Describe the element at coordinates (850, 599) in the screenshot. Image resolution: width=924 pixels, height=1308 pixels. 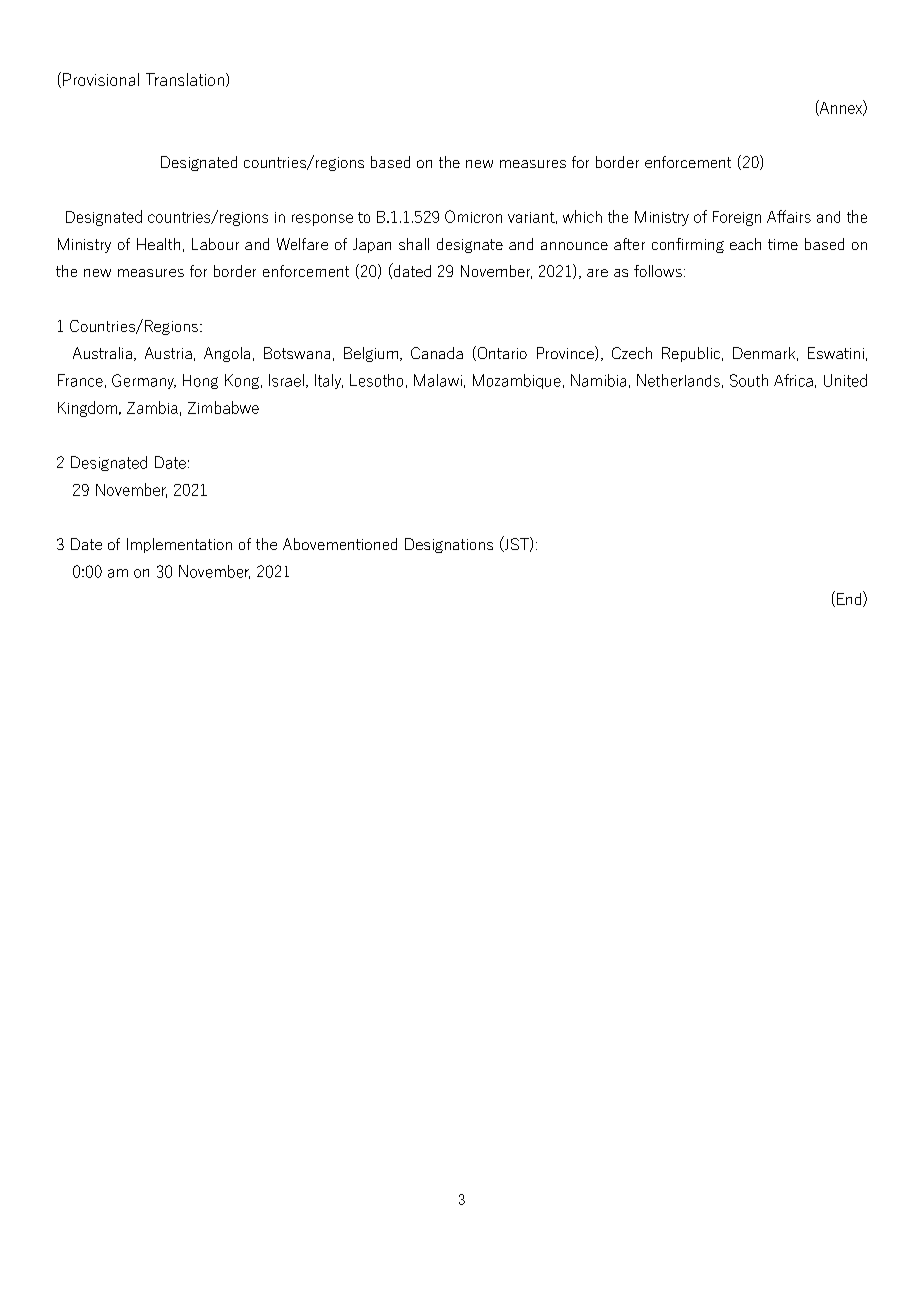
I see `End` at that location.
